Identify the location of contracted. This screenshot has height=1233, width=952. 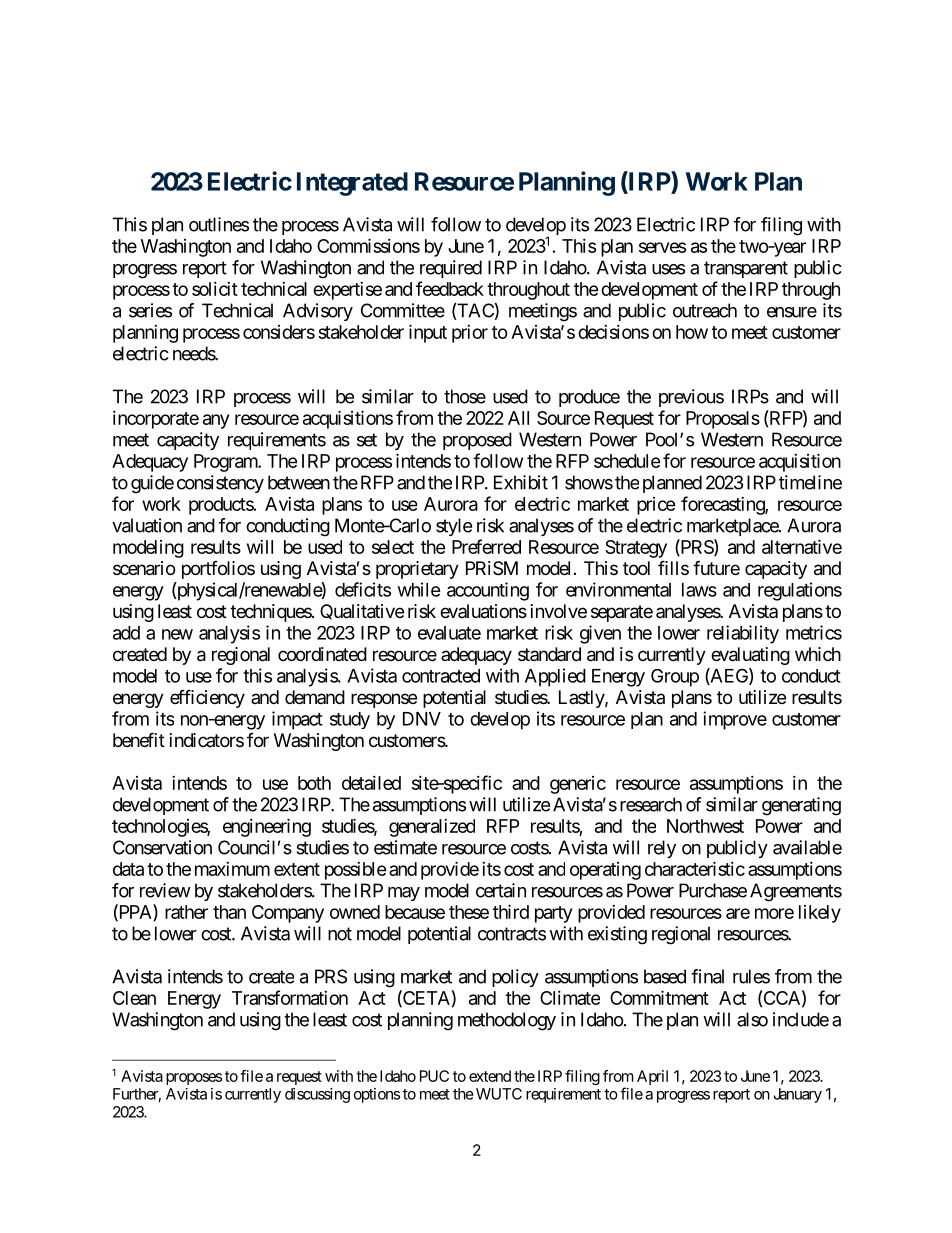
(441, 676).
